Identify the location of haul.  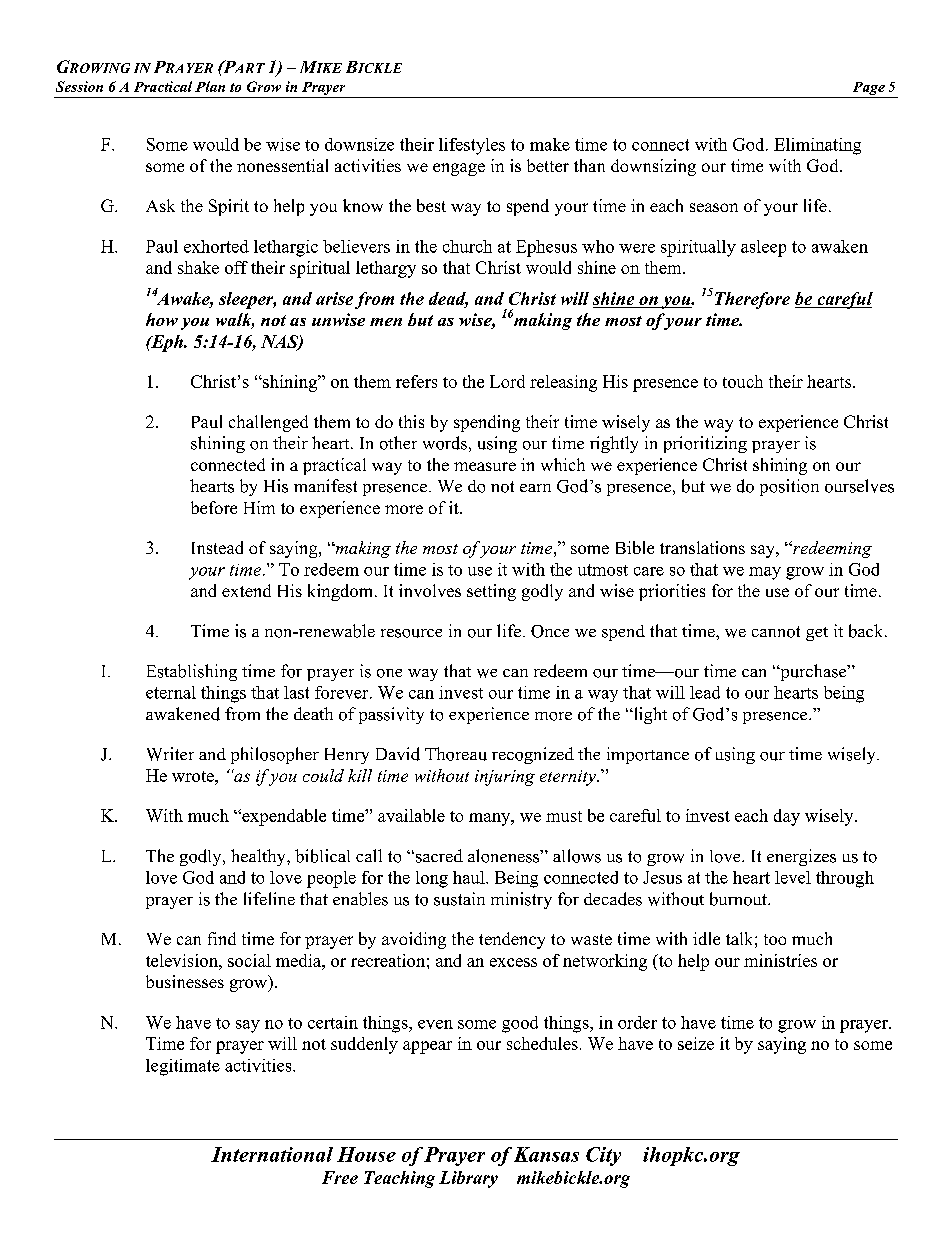
(470, 877).
